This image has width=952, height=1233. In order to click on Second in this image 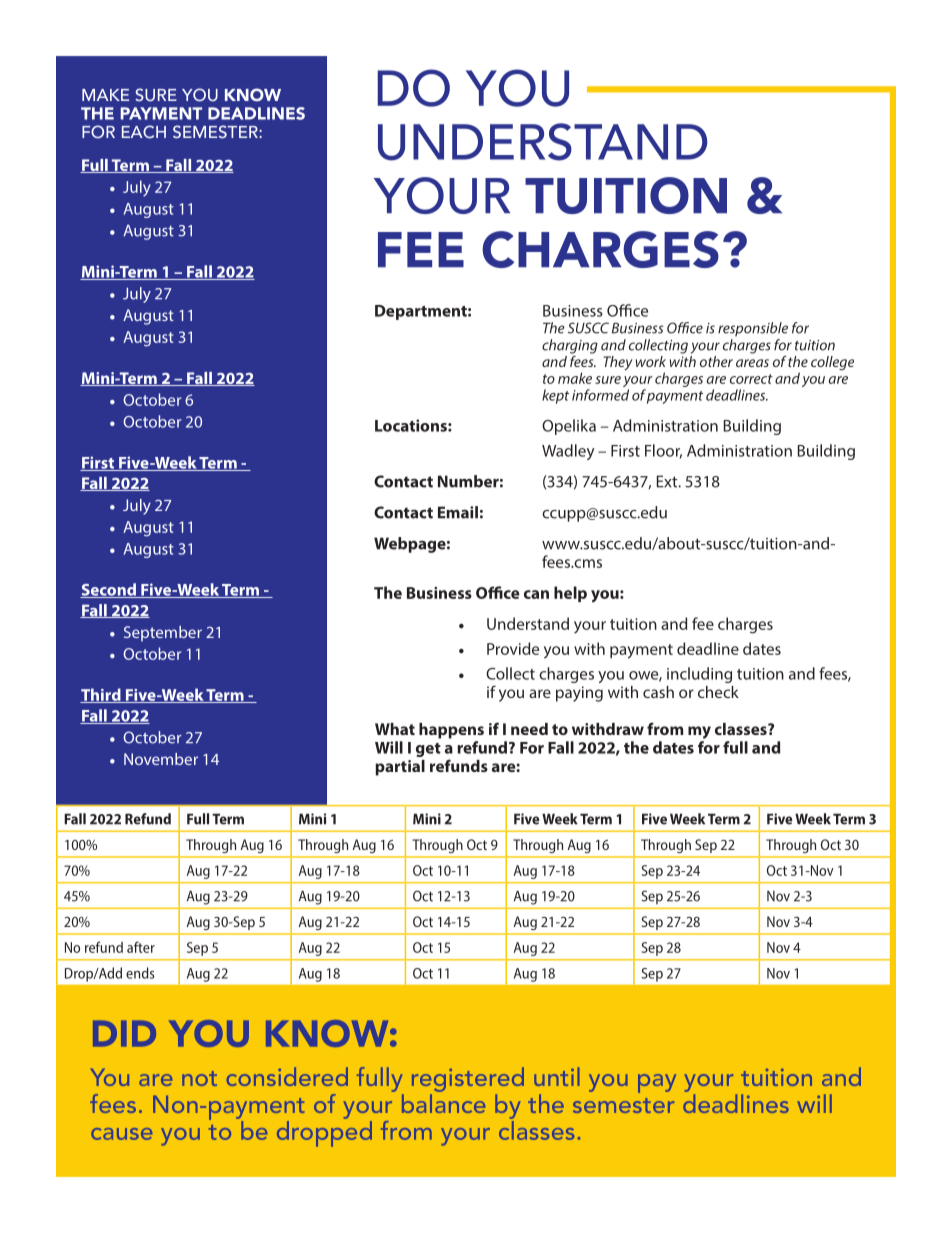, I will do `click(109, 590)`.
